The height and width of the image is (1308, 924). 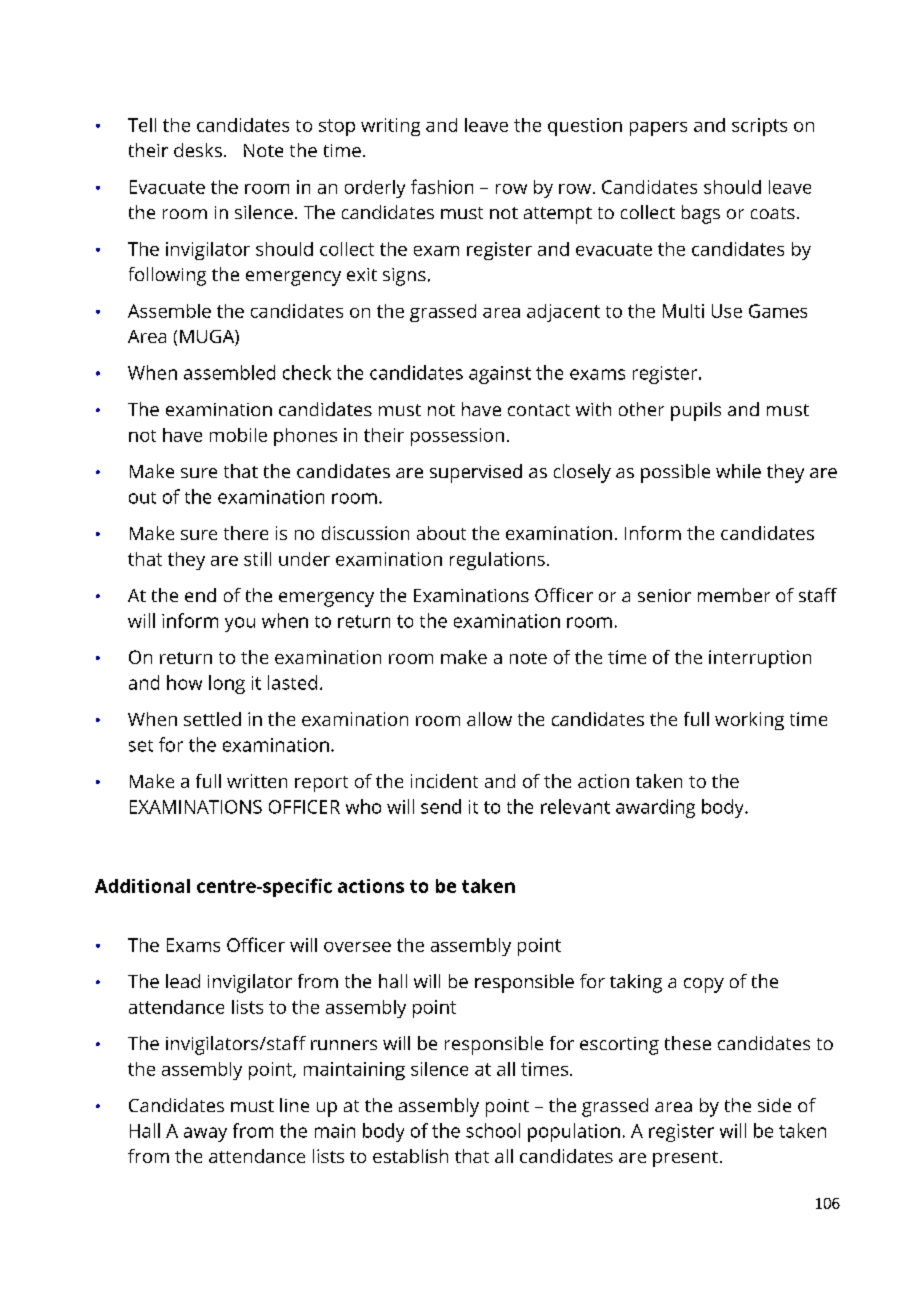 I want to click on away, so click(x=205, y=1134).
